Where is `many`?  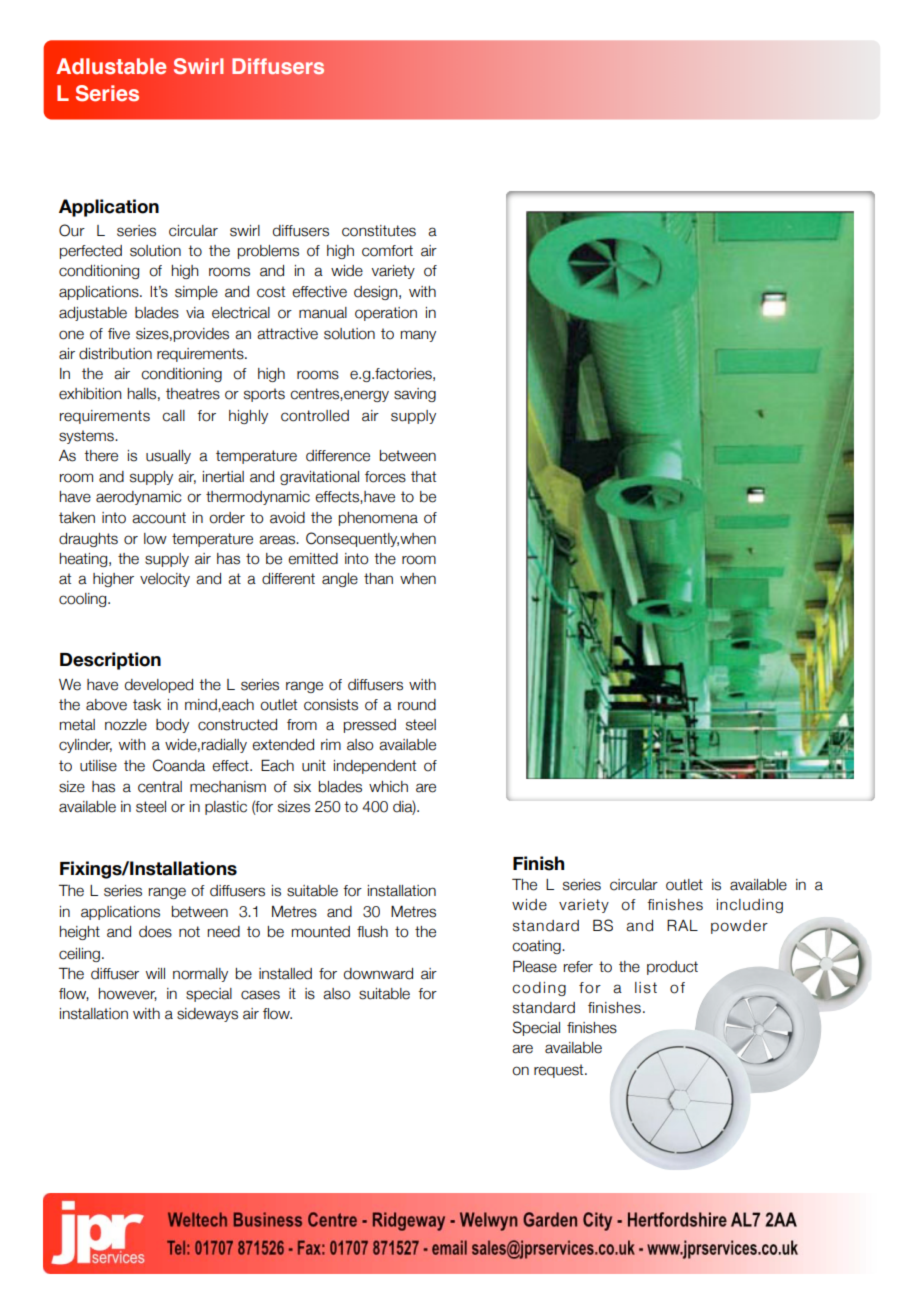 many is located at coordinates (418, 336).
